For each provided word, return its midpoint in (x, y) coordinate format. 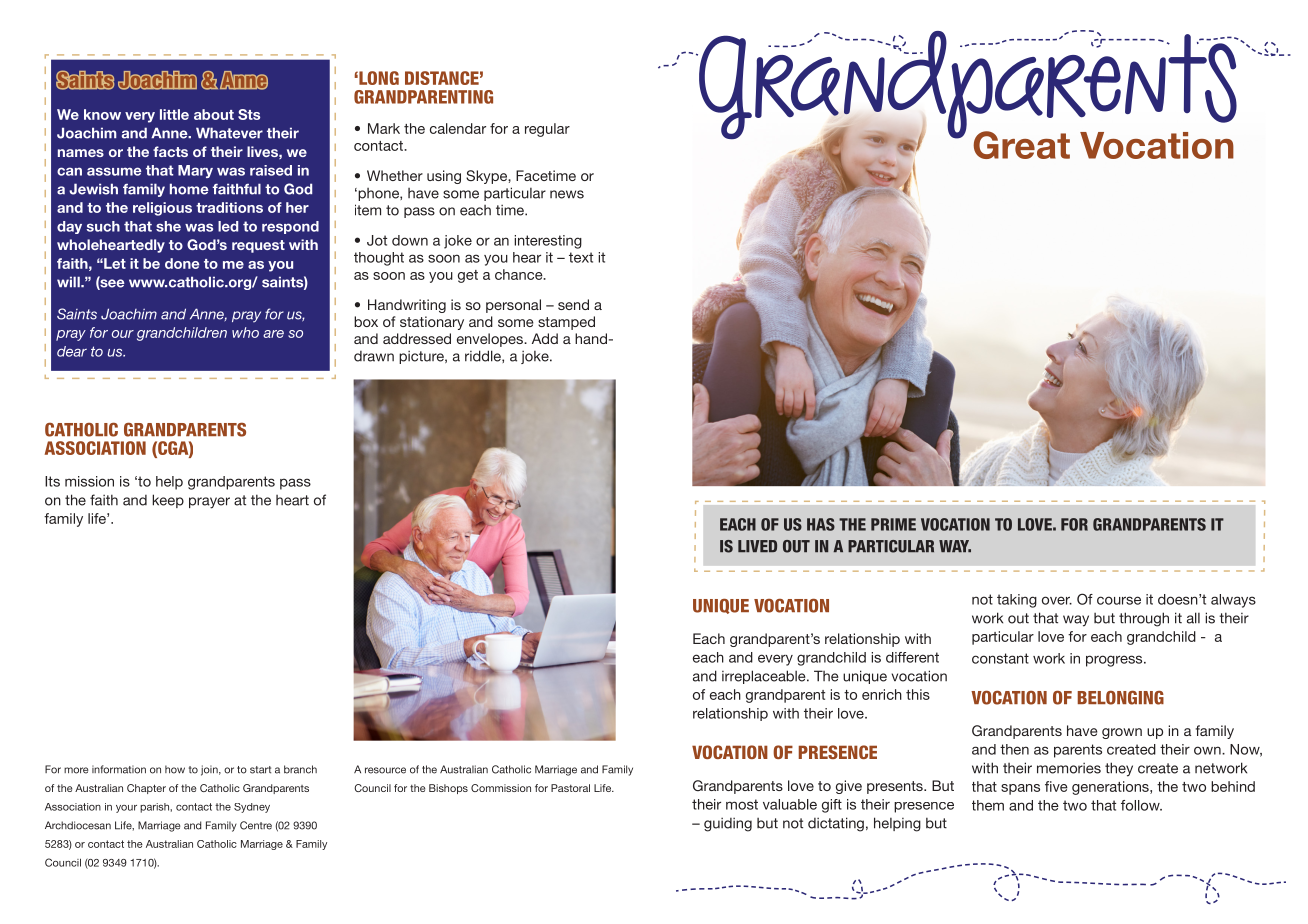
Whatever (229, 133)
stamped (566, 323)
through (1144, 619)
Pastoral (570, 788)
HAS (821, 524)
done (182, 263)
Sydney (252, 808)
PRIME (893, 524)
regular (547, 130)
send (573, 304)
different (912, 657)
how (175, 769)
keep (168, 501)
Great (1021, 145)
